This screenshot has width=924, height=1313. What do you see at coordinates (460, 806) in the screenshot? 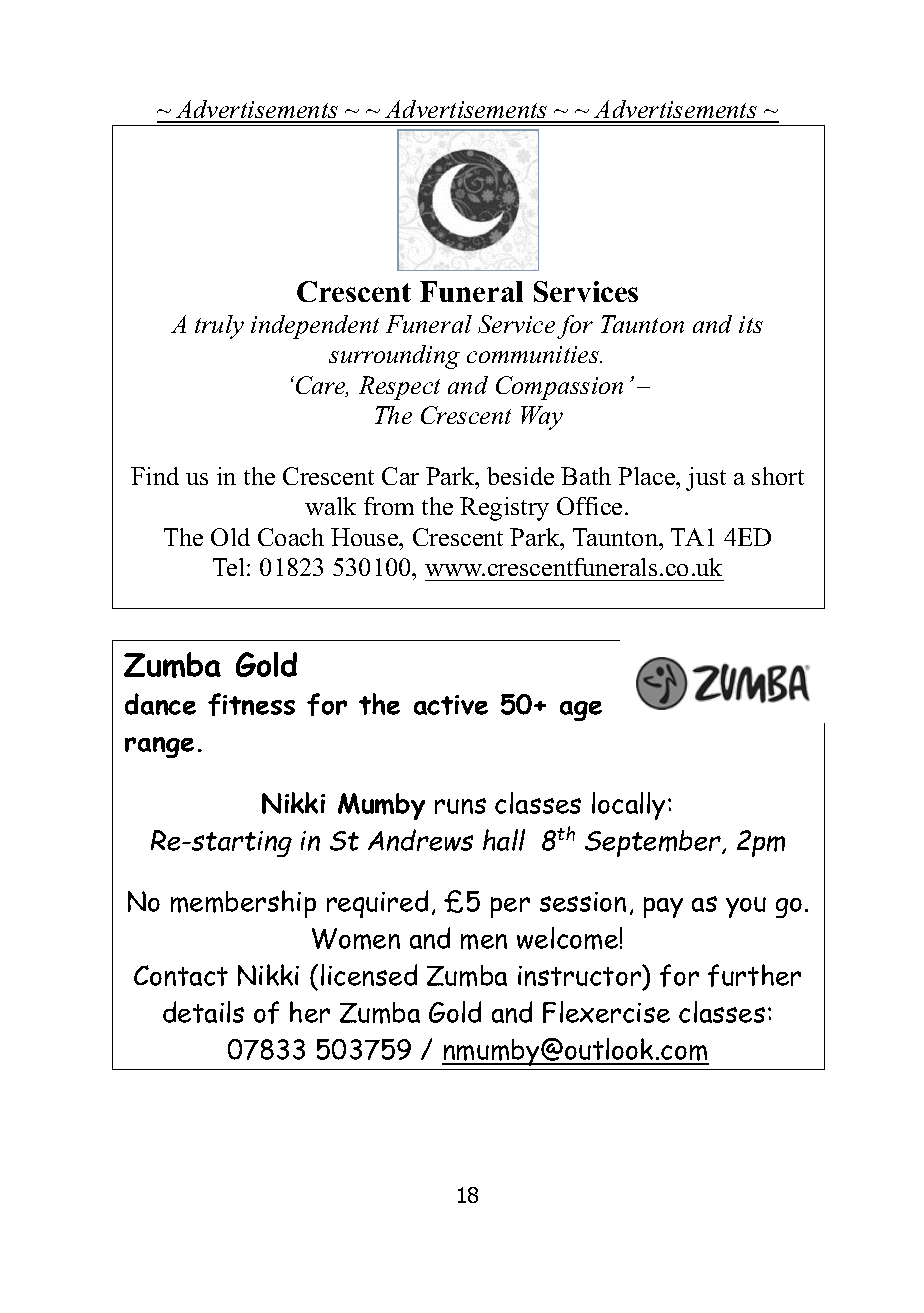
I see `runs` at bounding box center [460, 806].
